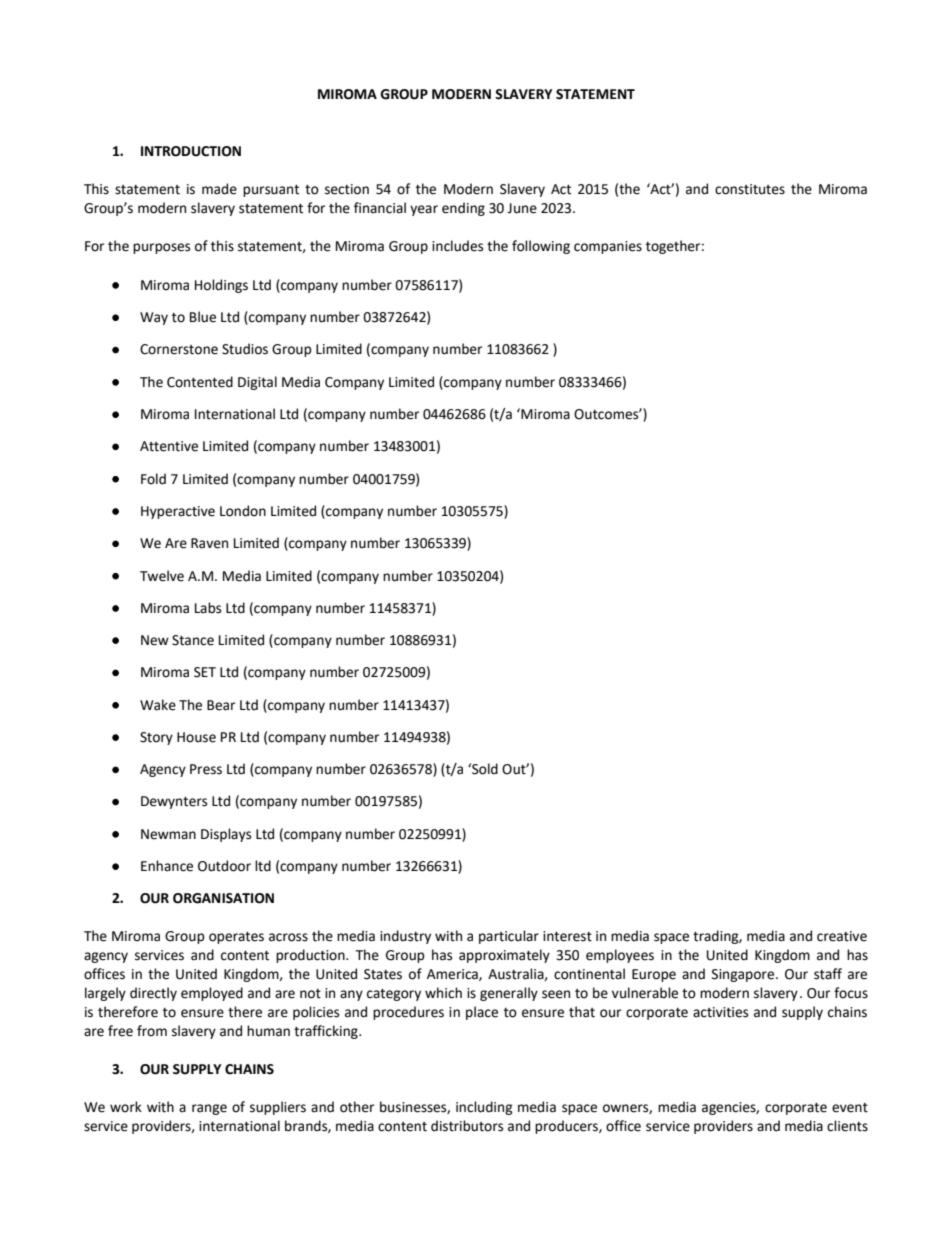 This screenshot has width=952, height=1233. Describe the element at coordinates (209, 1109) in the screenshot. I see `range` at that location.
